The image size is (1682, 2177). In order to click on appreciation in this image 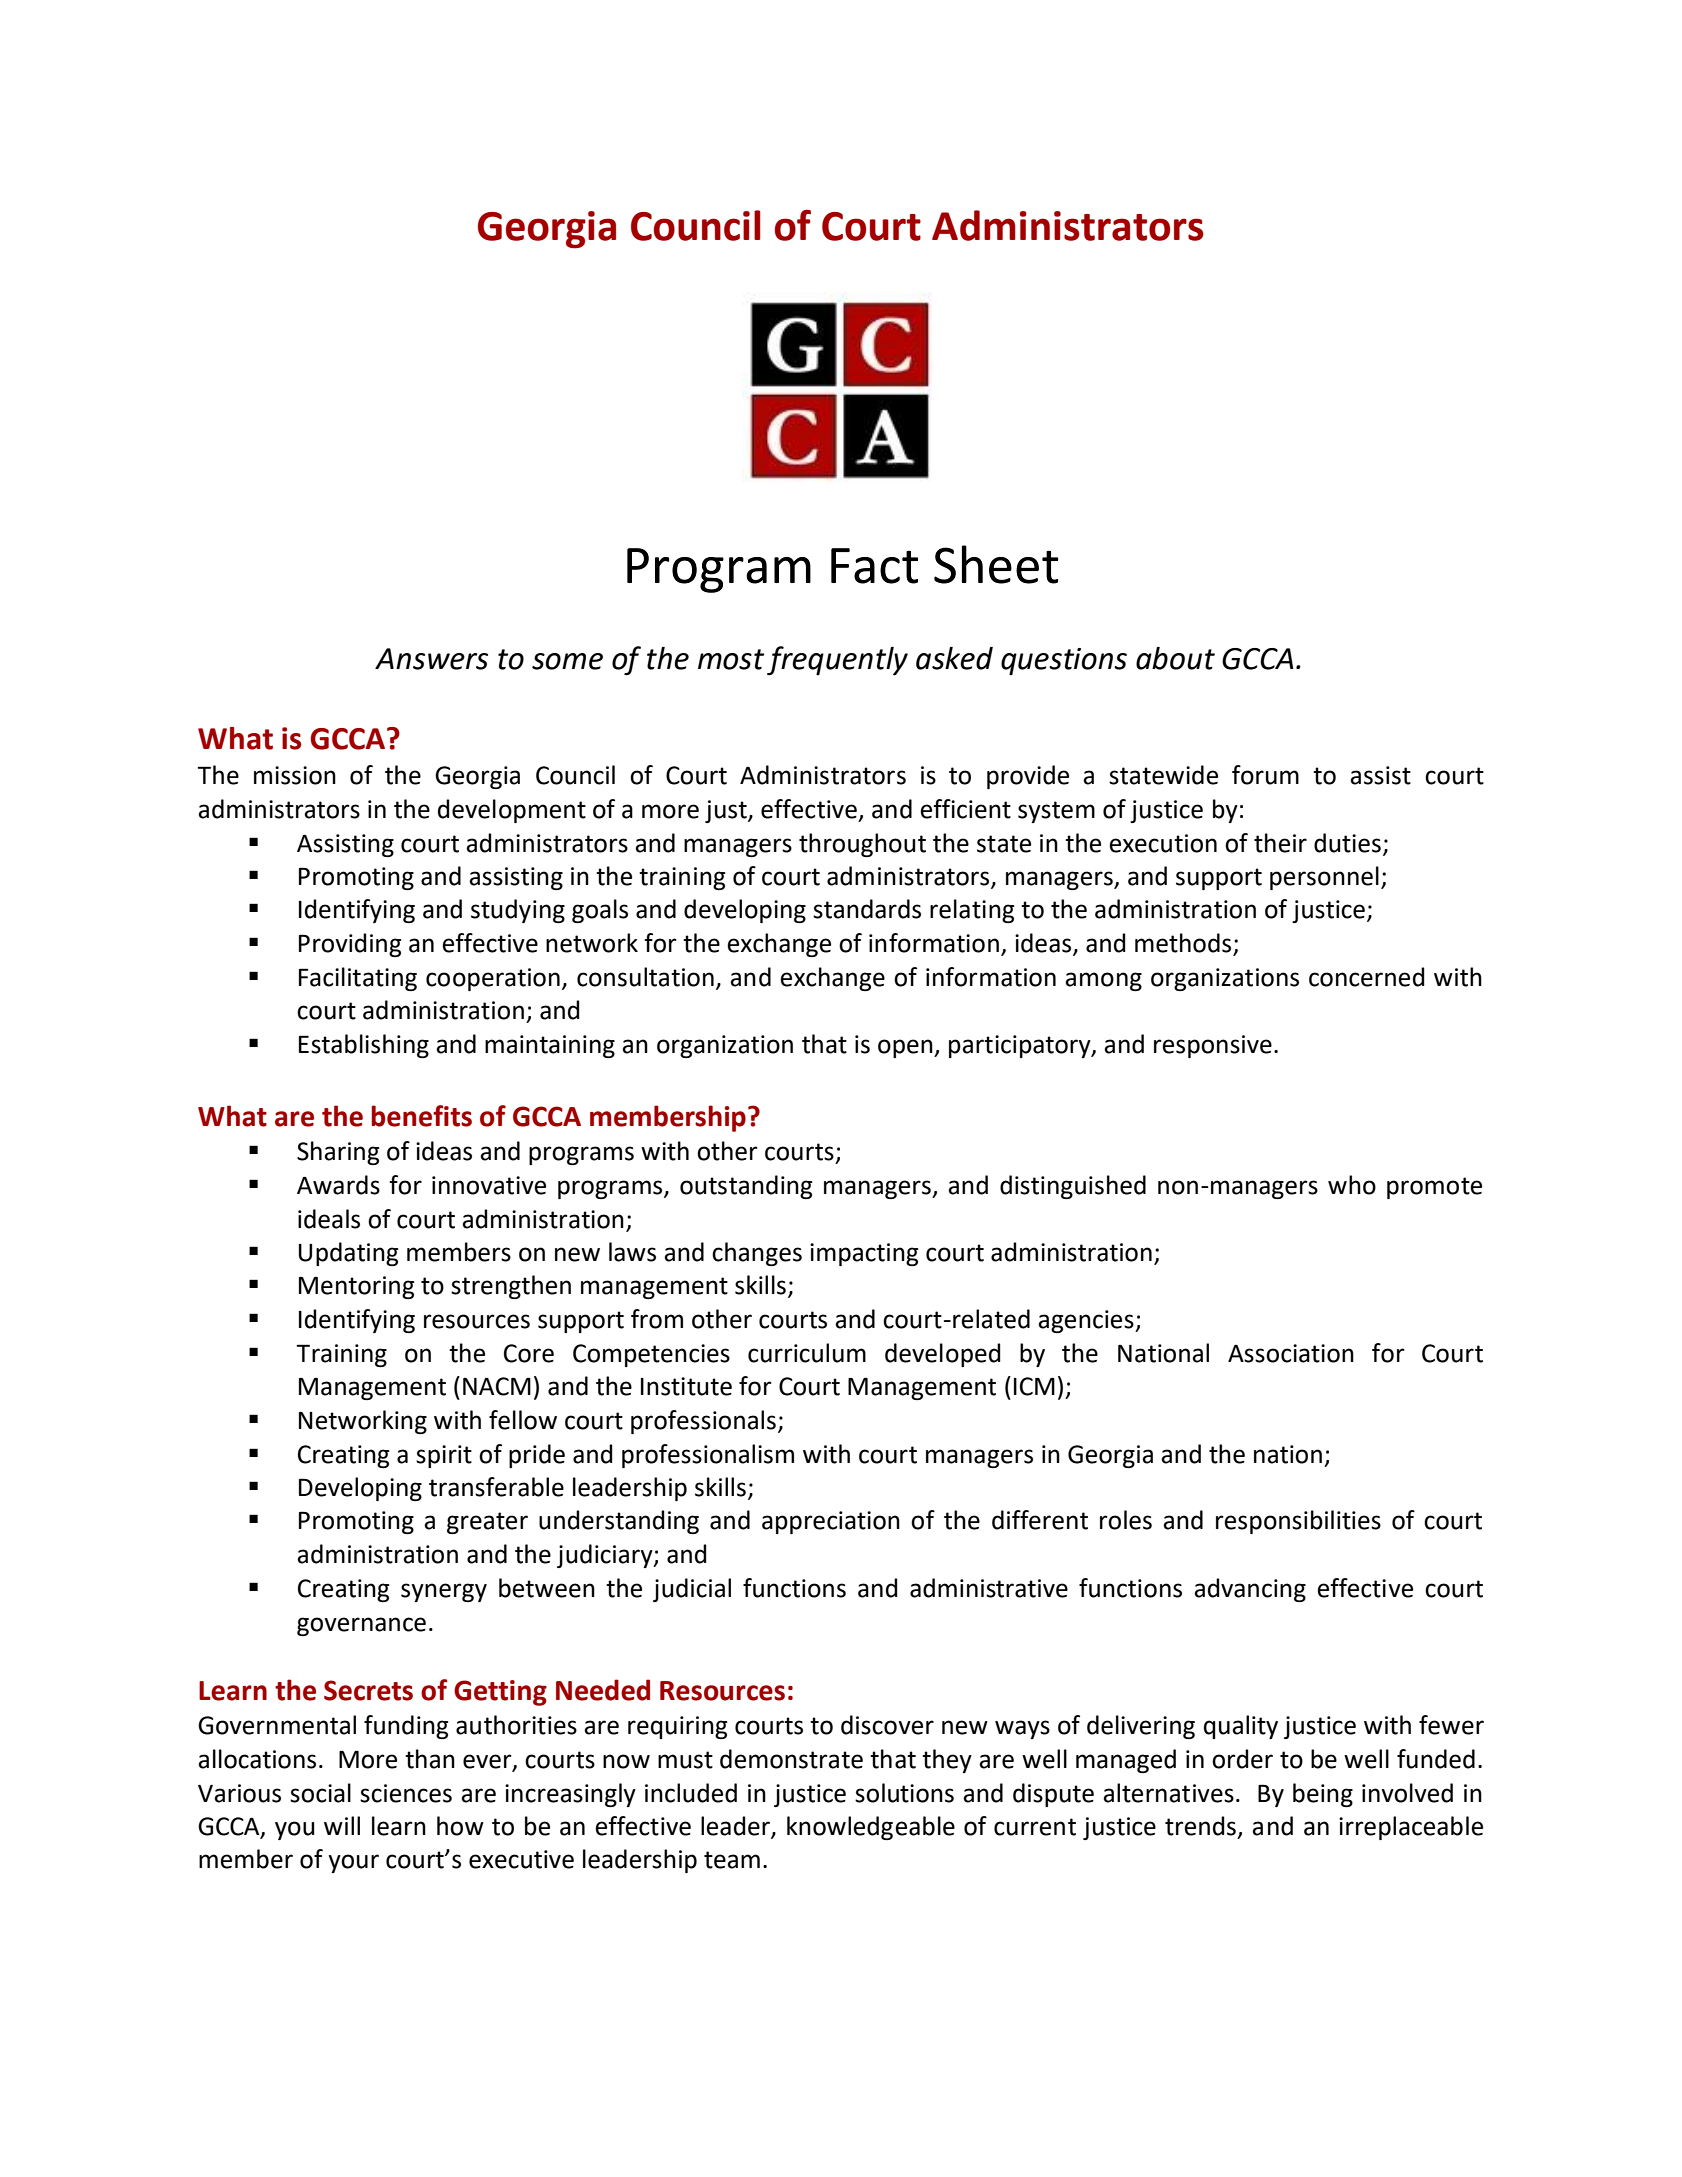, I will do `click(831, 1522)`.
